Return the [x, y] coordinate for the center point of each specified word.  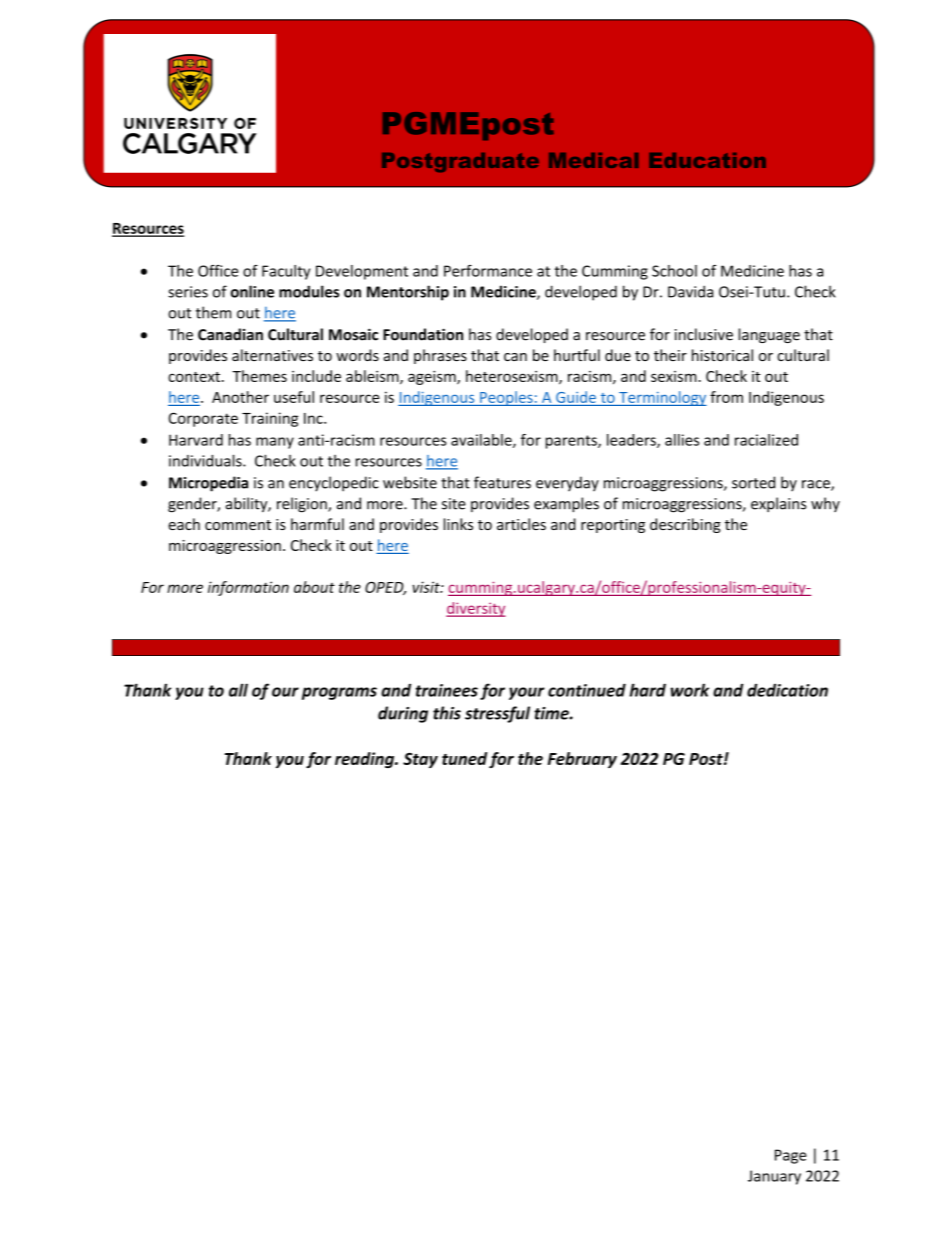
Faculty [286, 272]
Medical [594, 160]
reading [366, 760]
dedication [787, 690]
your [527, 693]
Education [707, 160]
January [774, 1177]
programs [339, 693]
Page [791, 1156]
